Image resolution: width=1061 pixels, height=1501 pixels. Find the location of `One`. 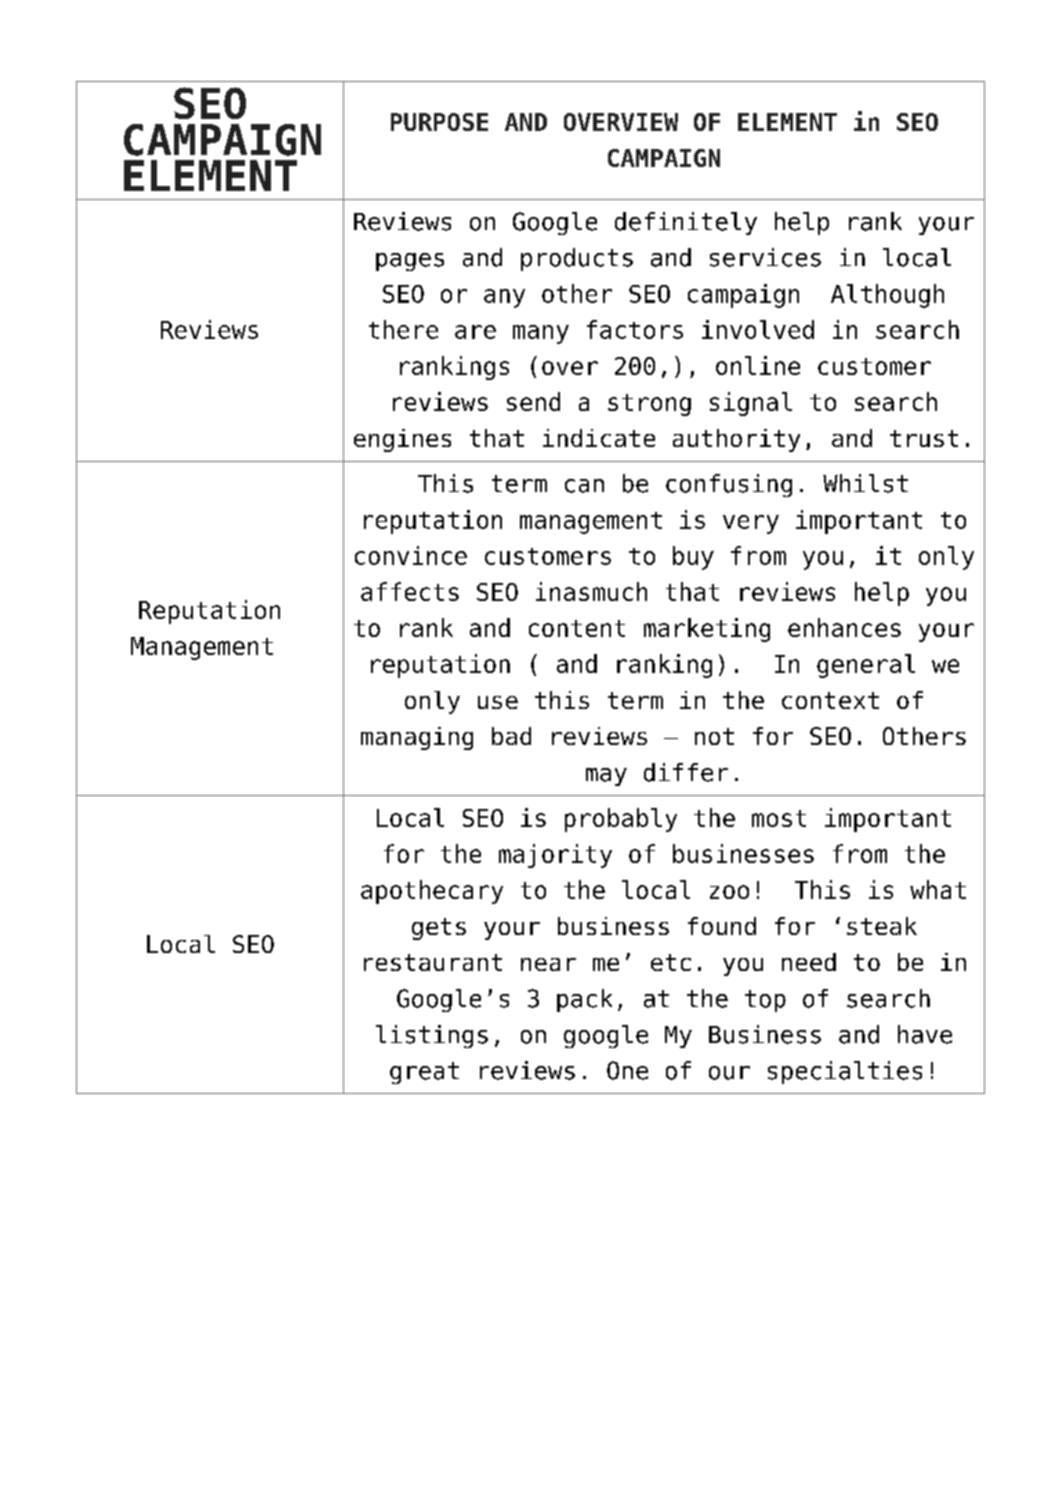

One is located at coordinates (627, 1070).
